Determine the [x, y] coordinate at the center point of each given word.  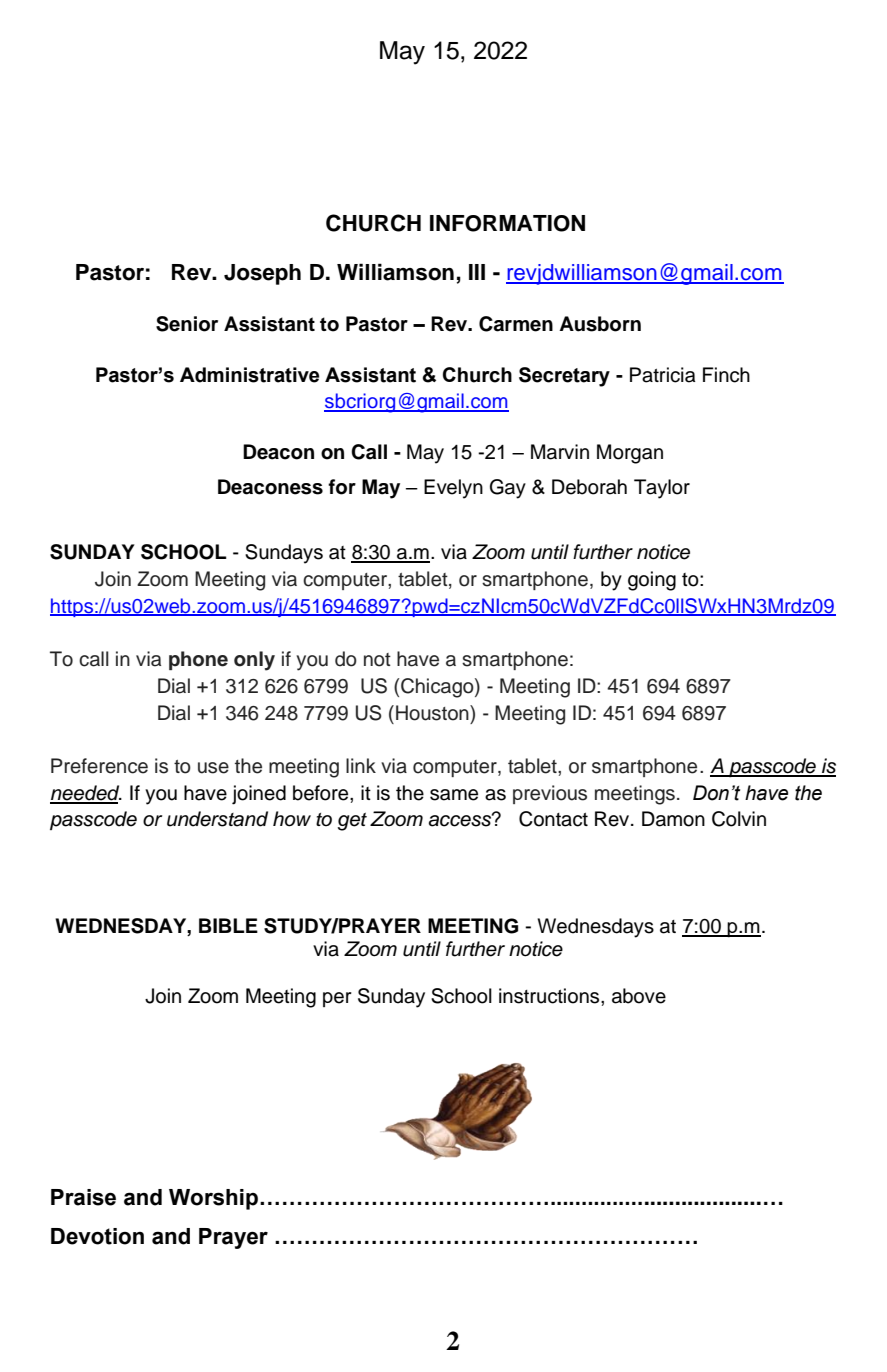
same [454, 795]
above [639, 996]
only [254, 661]
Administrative [249, 375]
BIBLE [228, 925]
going [652, 581]
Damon [673, 819]
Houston [433, 713]
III [477, 272]
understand [217, 819]
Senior [187, 324]
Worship [213, 1199]
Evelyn [453, 489]
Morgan [630, 454]
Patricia [662, 375]
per [337, 999]
